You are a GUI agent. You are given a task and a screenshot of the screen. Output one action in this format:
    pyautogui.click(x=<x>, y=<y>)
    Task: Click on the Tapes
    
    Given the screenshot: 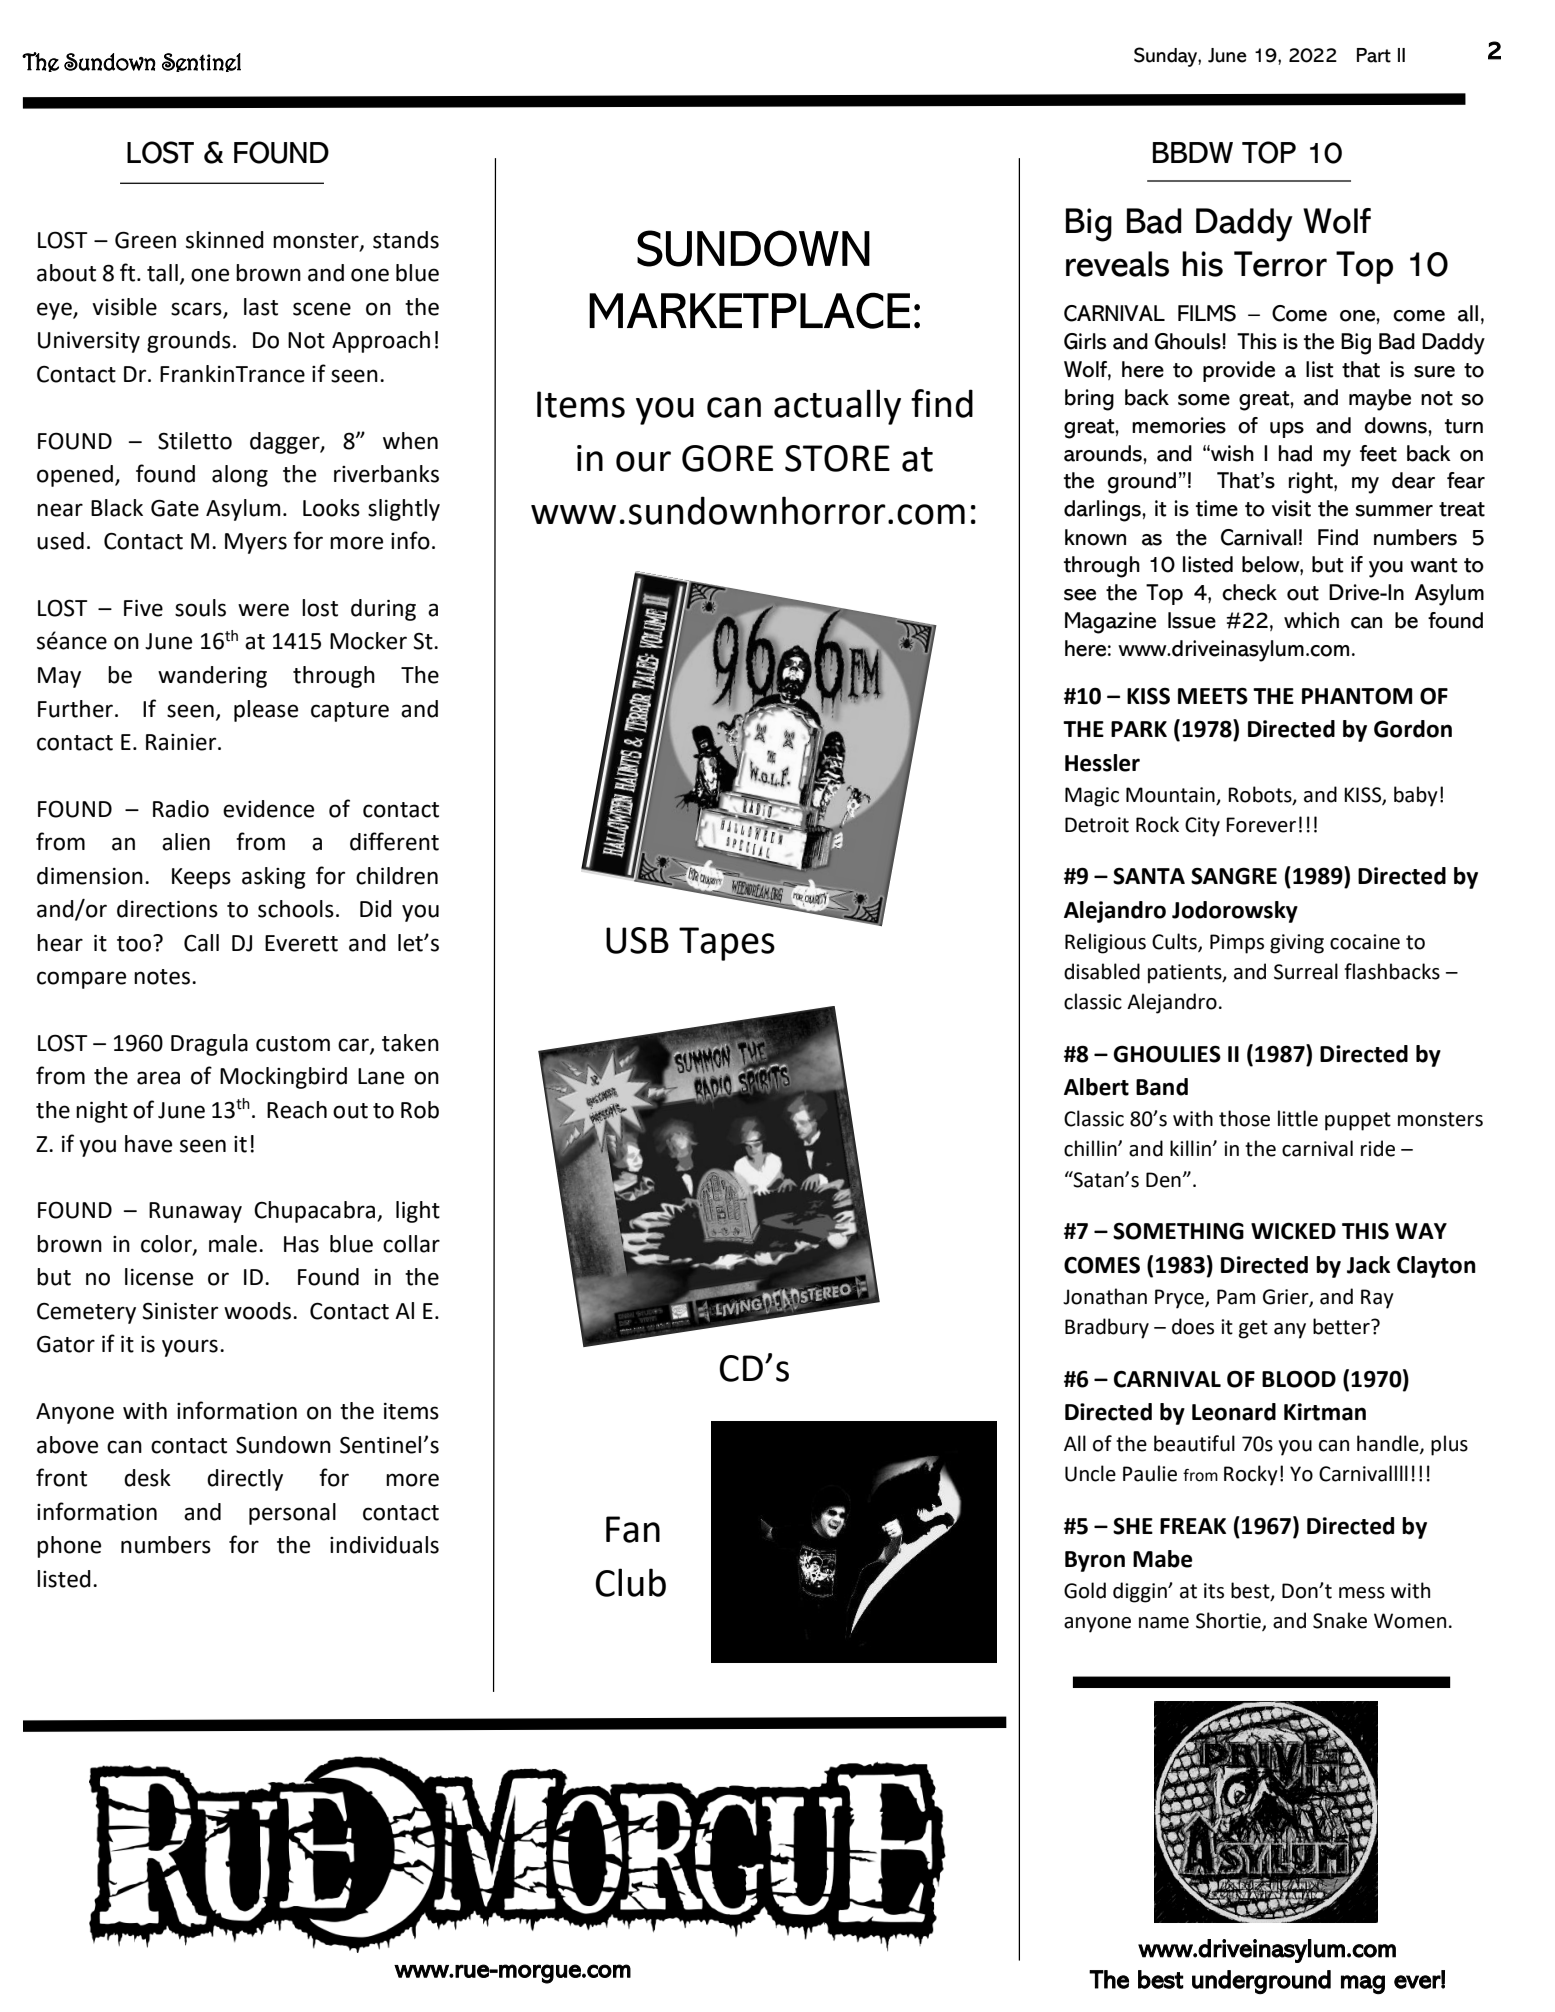 What is the action you would take?
    pyautogui.click(x=727, y=944)
